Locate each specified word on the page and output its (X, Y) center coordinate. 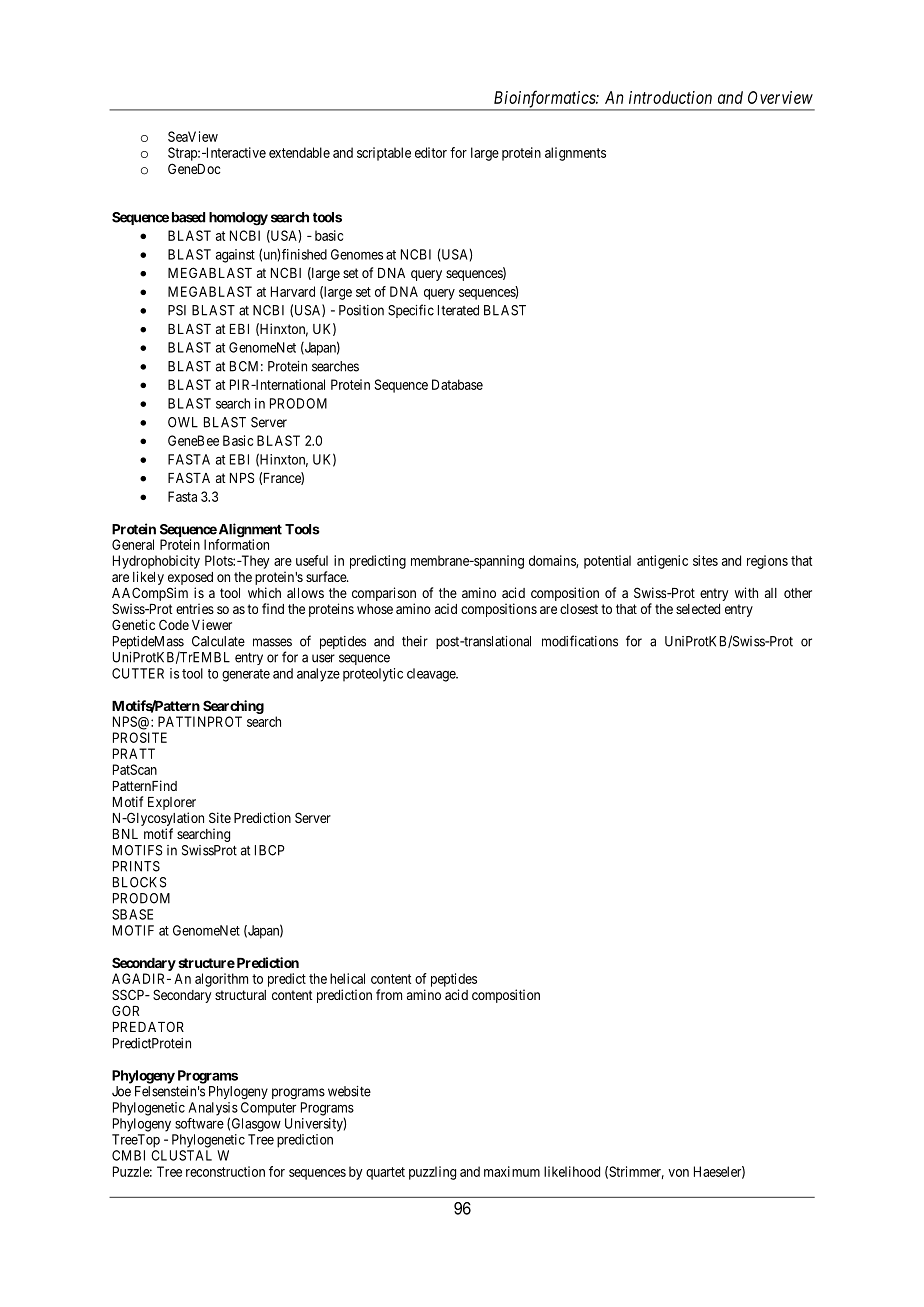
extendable (299, 152)
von (678, 1173)
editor (431, 152)
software (199, 1123)
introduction (670, 97)
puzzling (432, 1173)
